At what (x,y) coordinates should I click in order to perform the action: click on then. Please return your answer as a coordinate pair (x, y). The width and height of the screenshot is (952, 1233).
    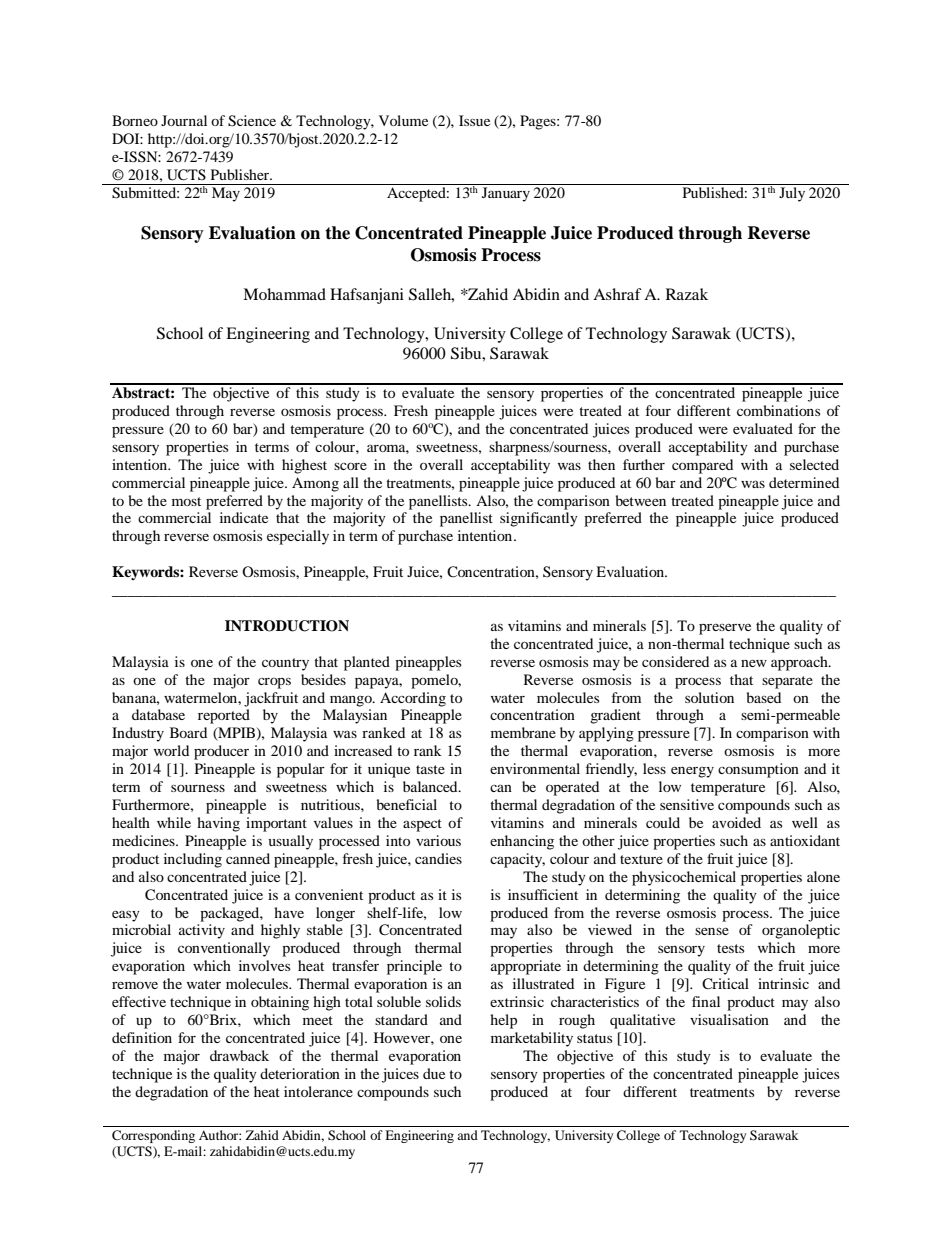
    Looking at the image, I should click on (601, 464).
